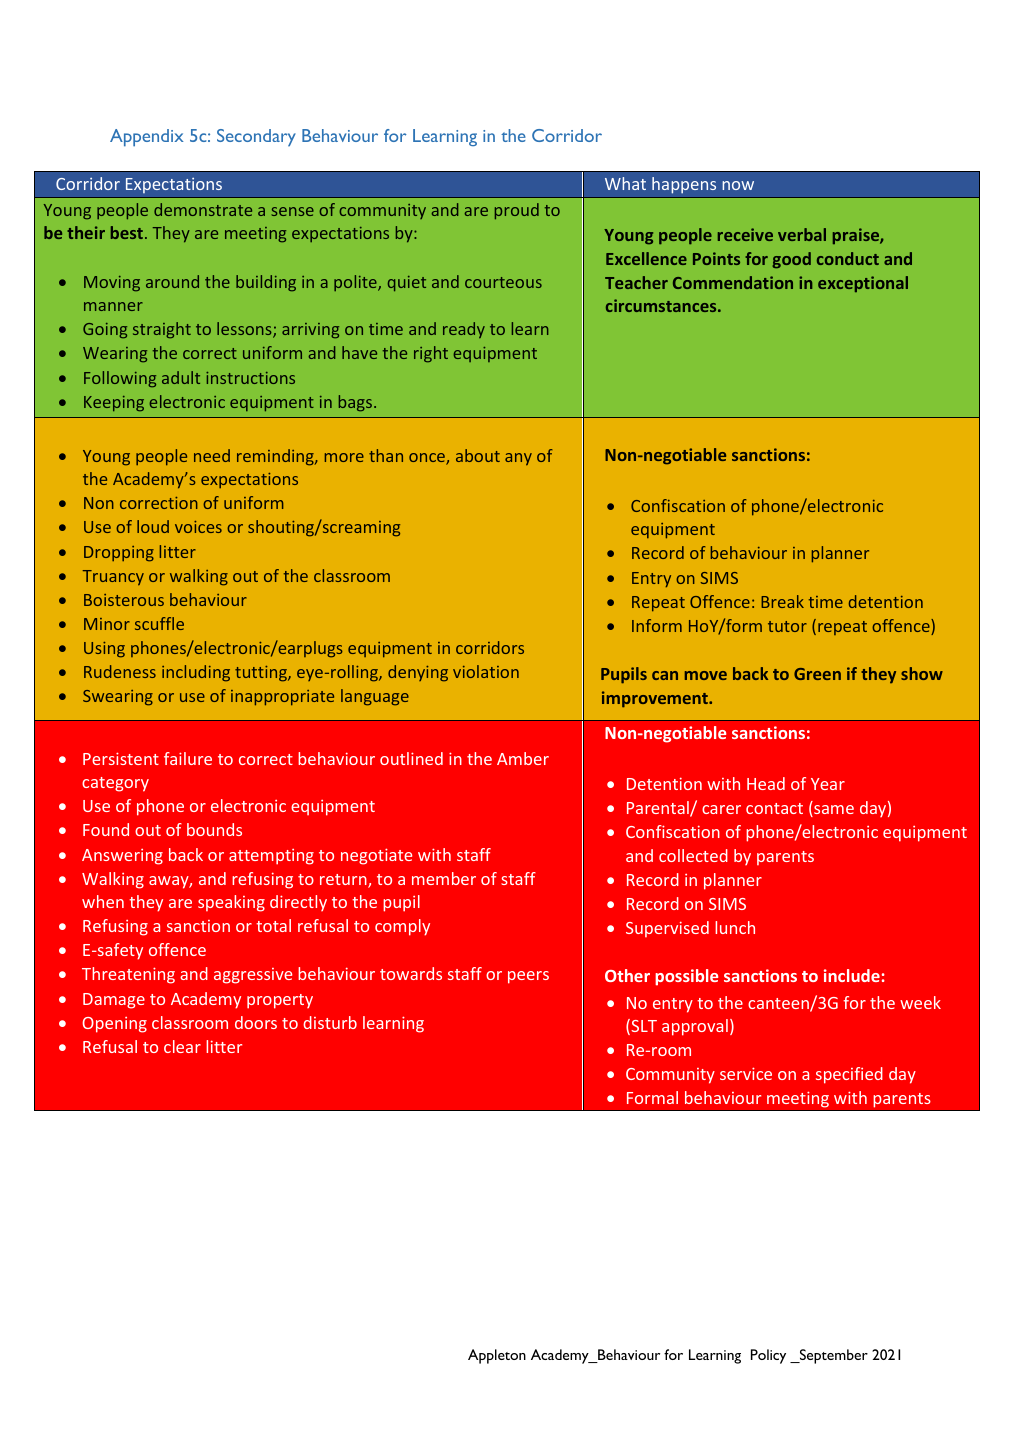  I want to click on proud, so click(517, 211).
